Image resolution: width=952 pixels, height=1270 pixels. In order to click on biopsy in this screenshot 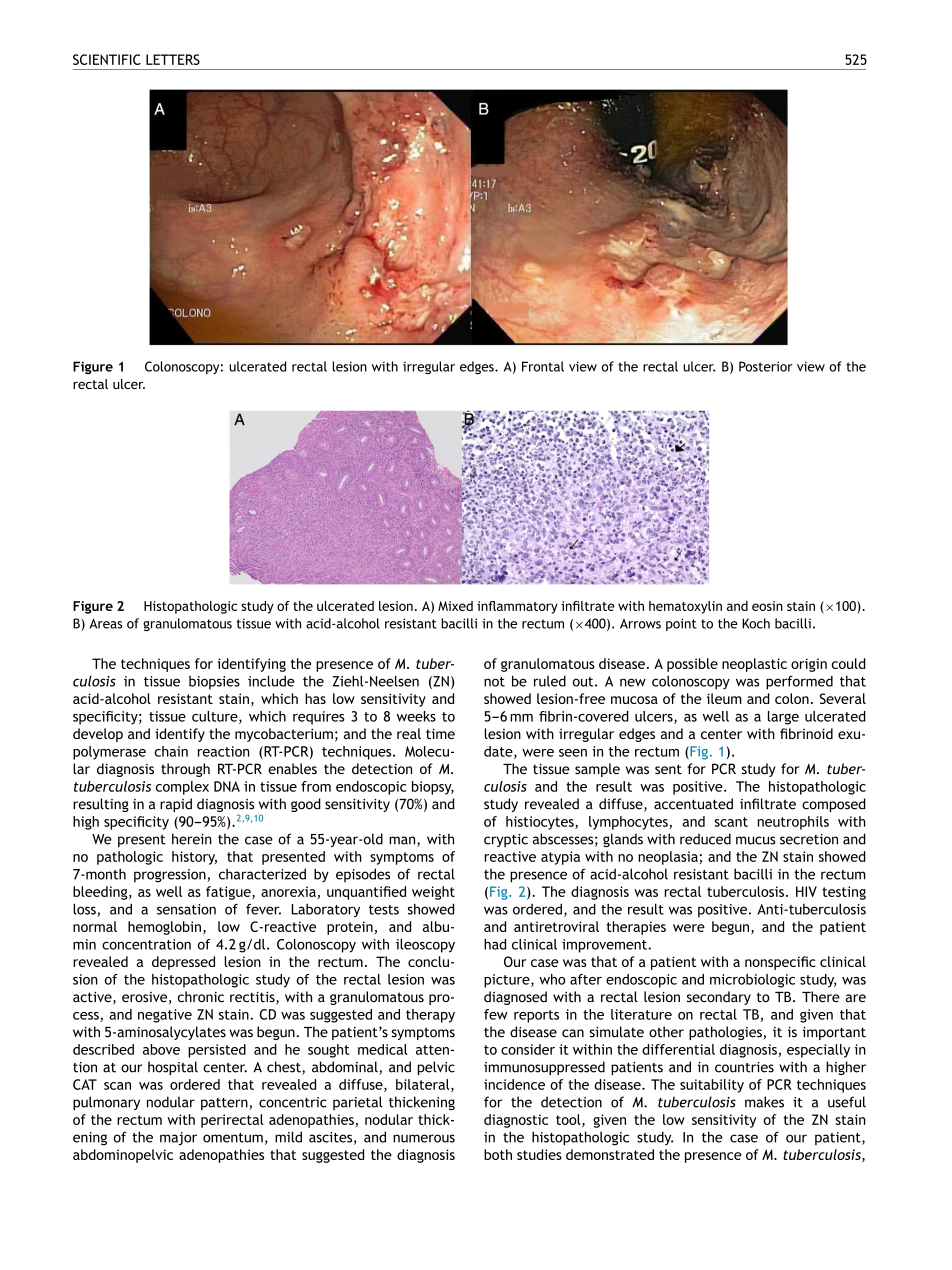, I will do `click(433, 788)`.
